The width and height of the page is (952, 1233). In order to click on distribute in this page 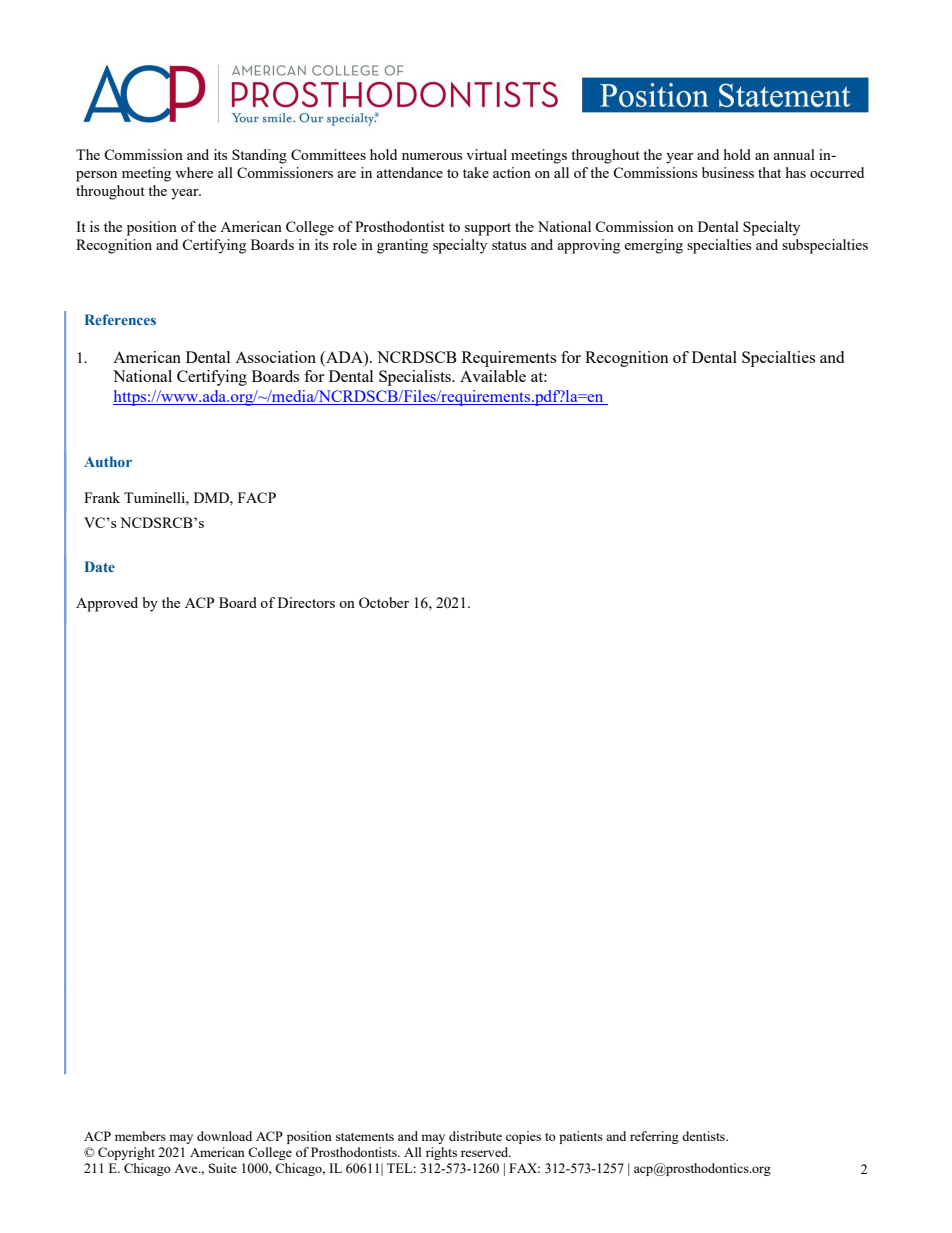, I will do `click(475, 1136)`.
